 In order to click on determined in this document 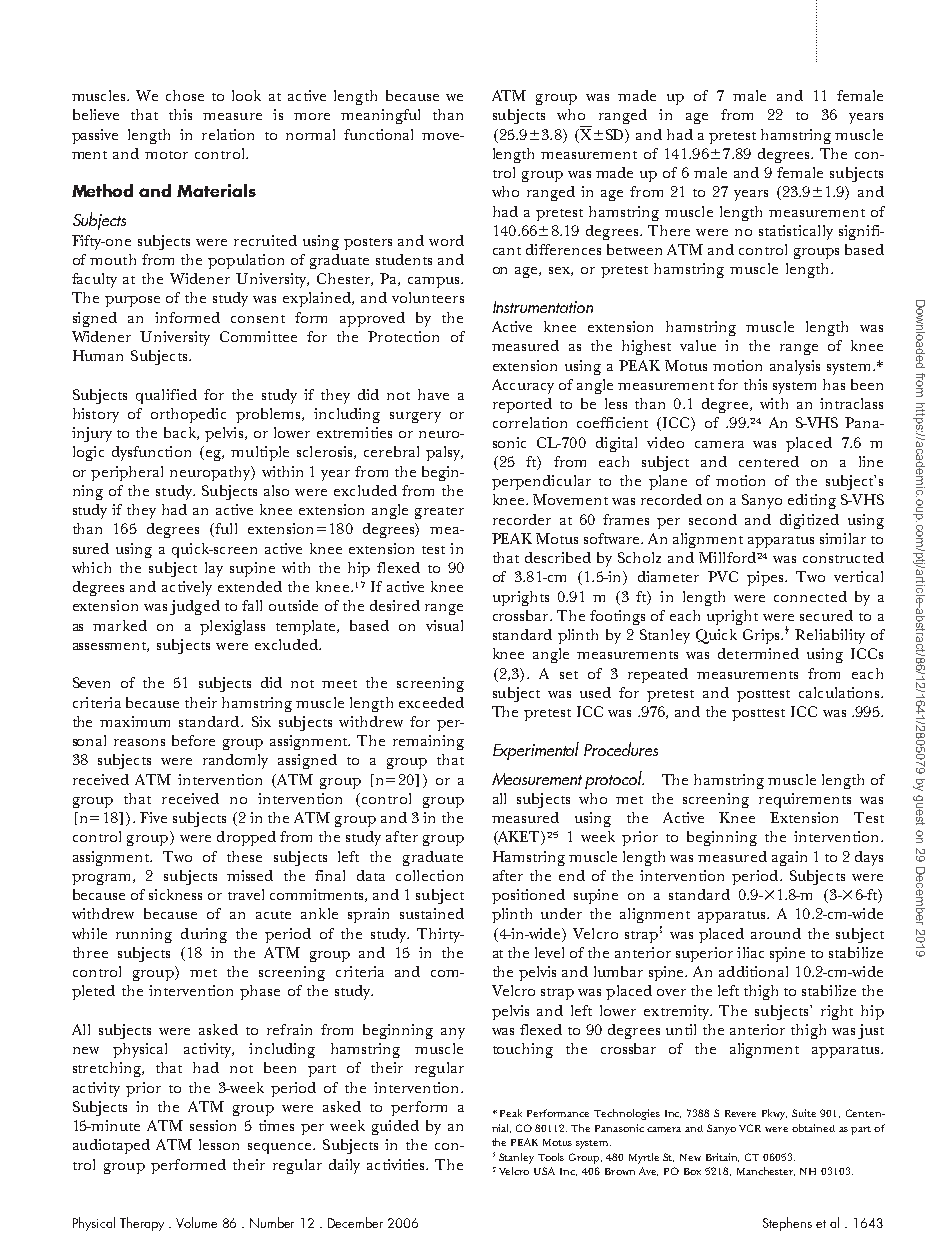, I will do `click(758, 653)`.
